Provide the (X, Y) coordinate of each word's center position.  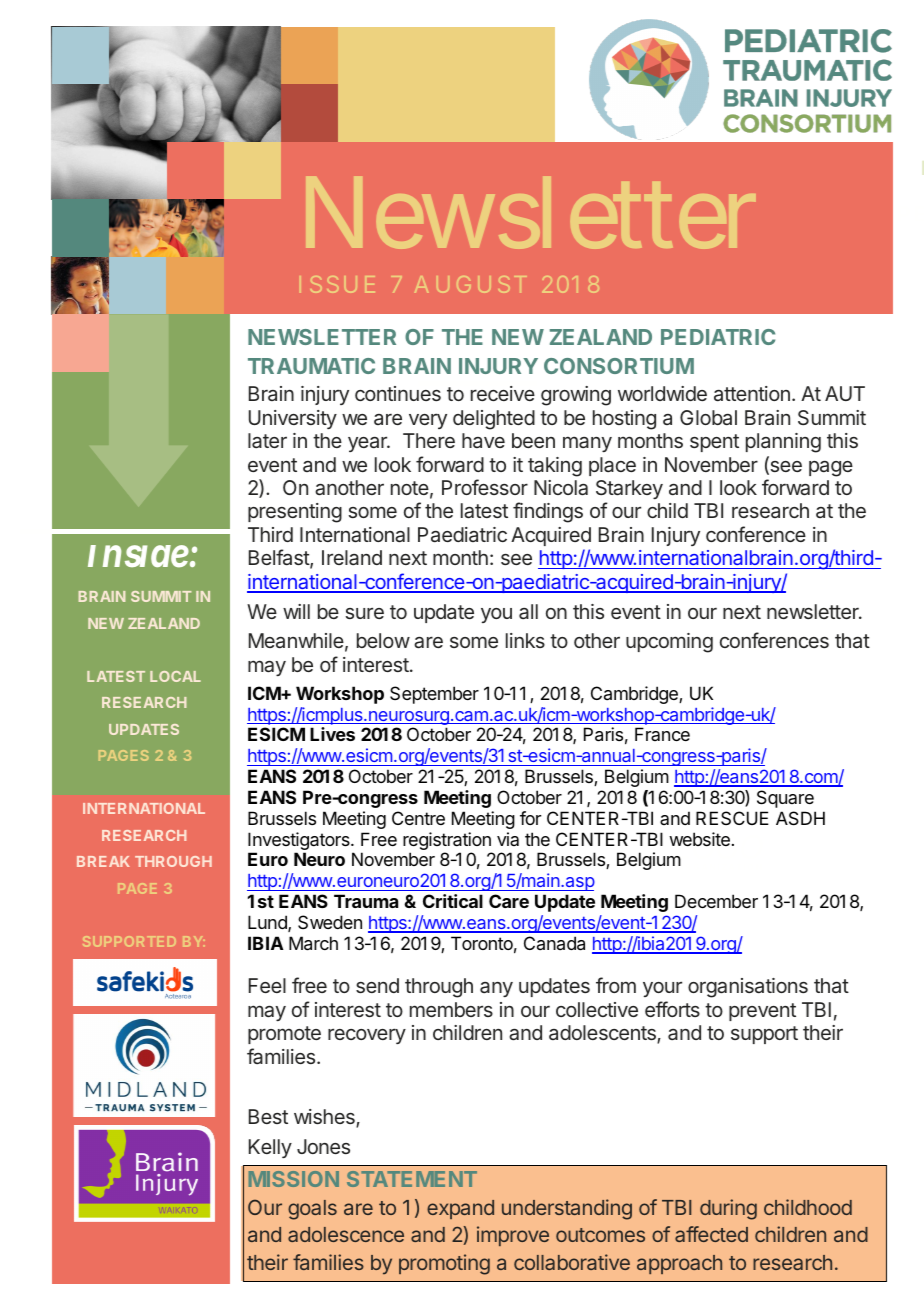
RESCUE (732, 818)
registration (447, 841)
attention (752, 393)
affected (711, 1234)
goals (312, 1210)
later (267, 440)
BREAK (103, 861)
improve (513, 1236)
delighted (494, 420)
